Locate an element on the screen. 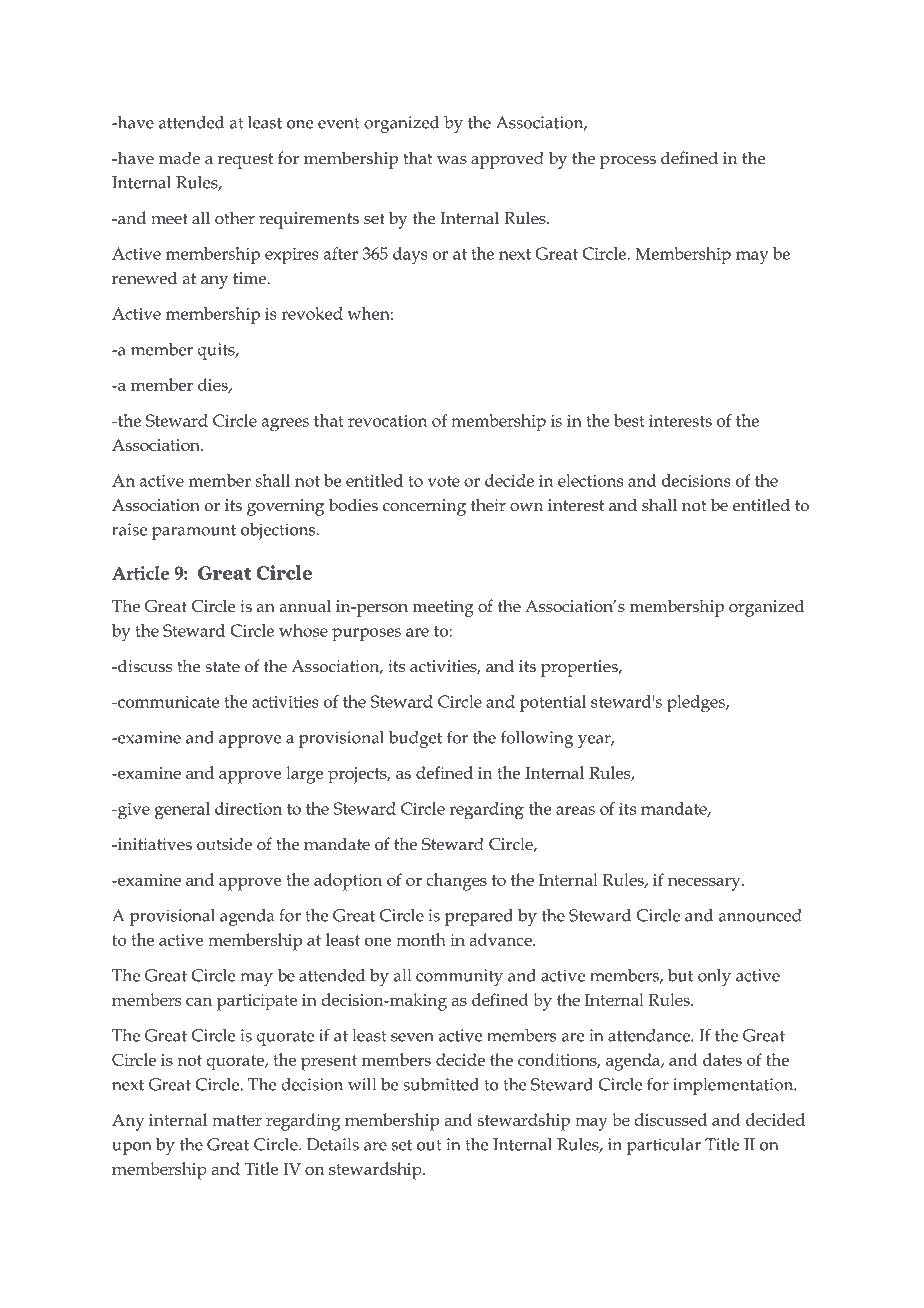 The width and height of the screenshot is (924, 1308). process is located at coordinates (628, 162).
